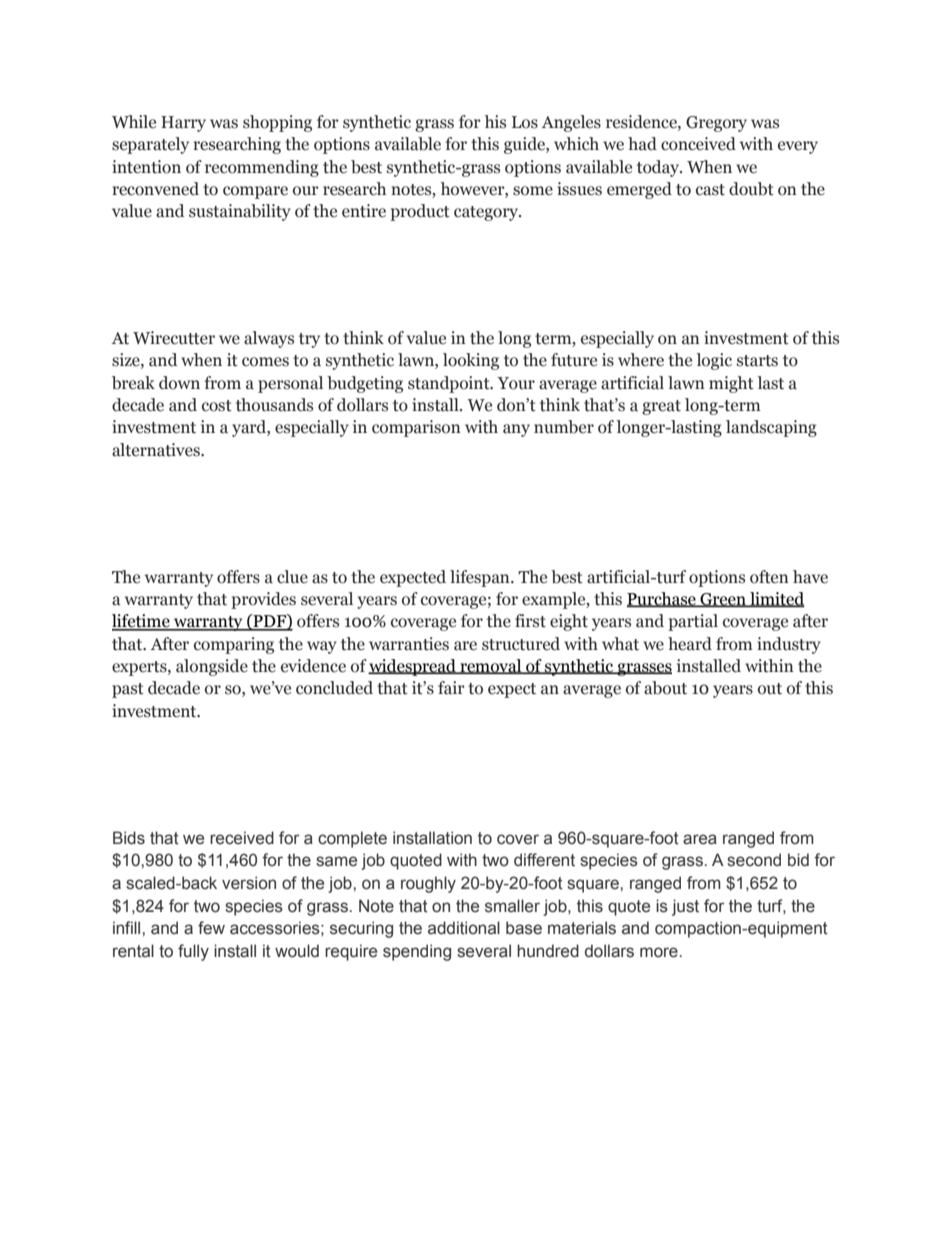 The image size is (952, 1233). Describe the element at coordinates (471, 361) in the image. I see `looking` at that location.
